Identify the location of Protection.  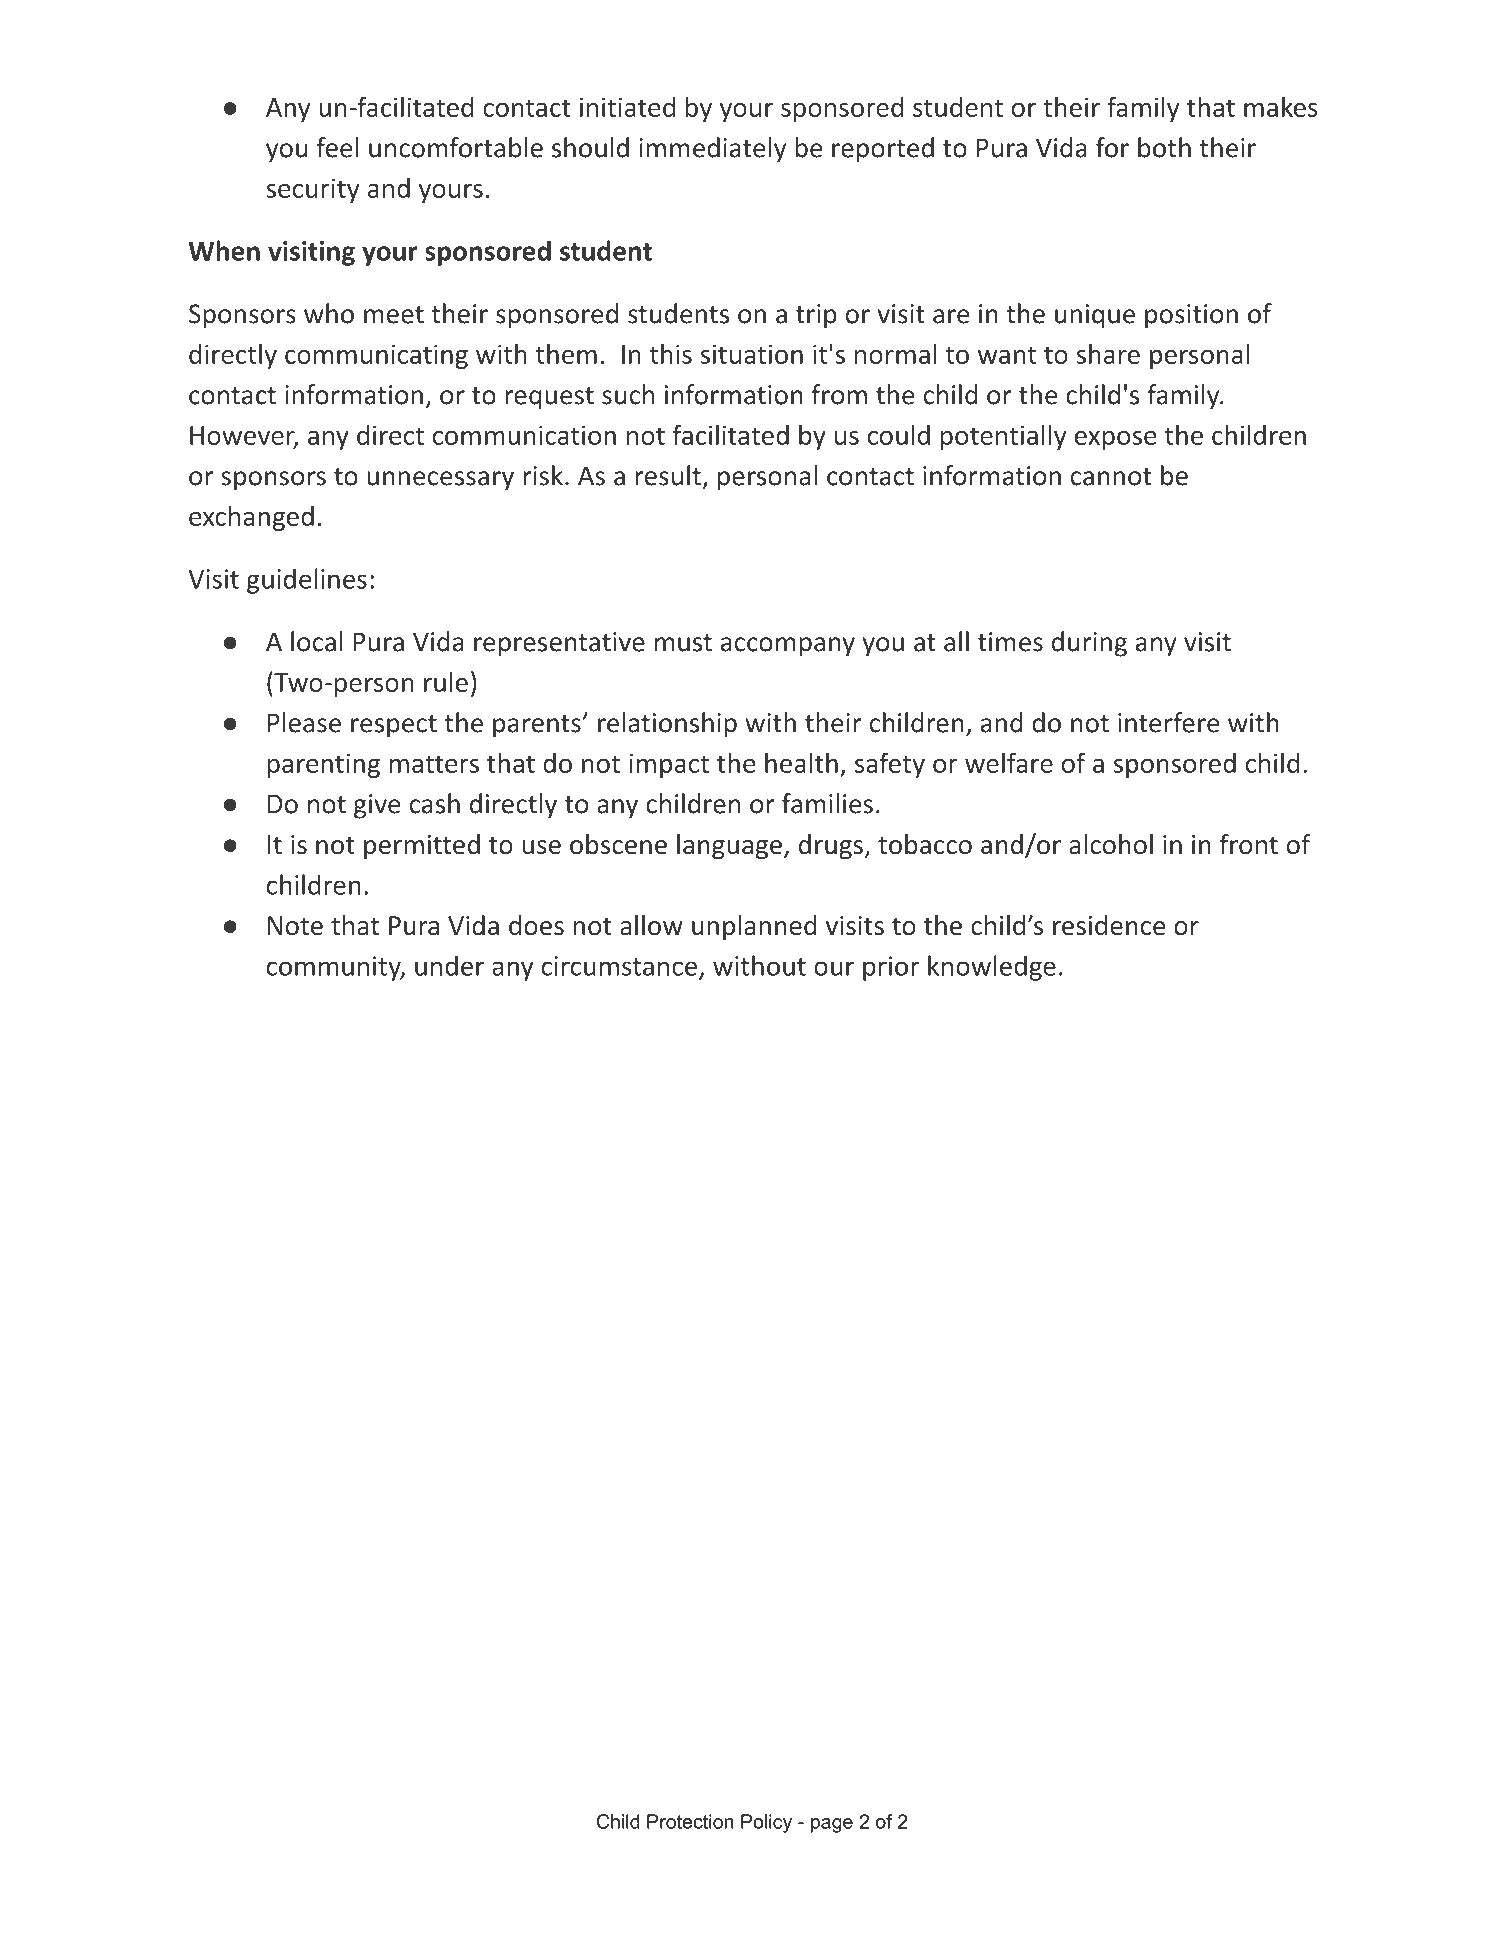
(690, 1821).
